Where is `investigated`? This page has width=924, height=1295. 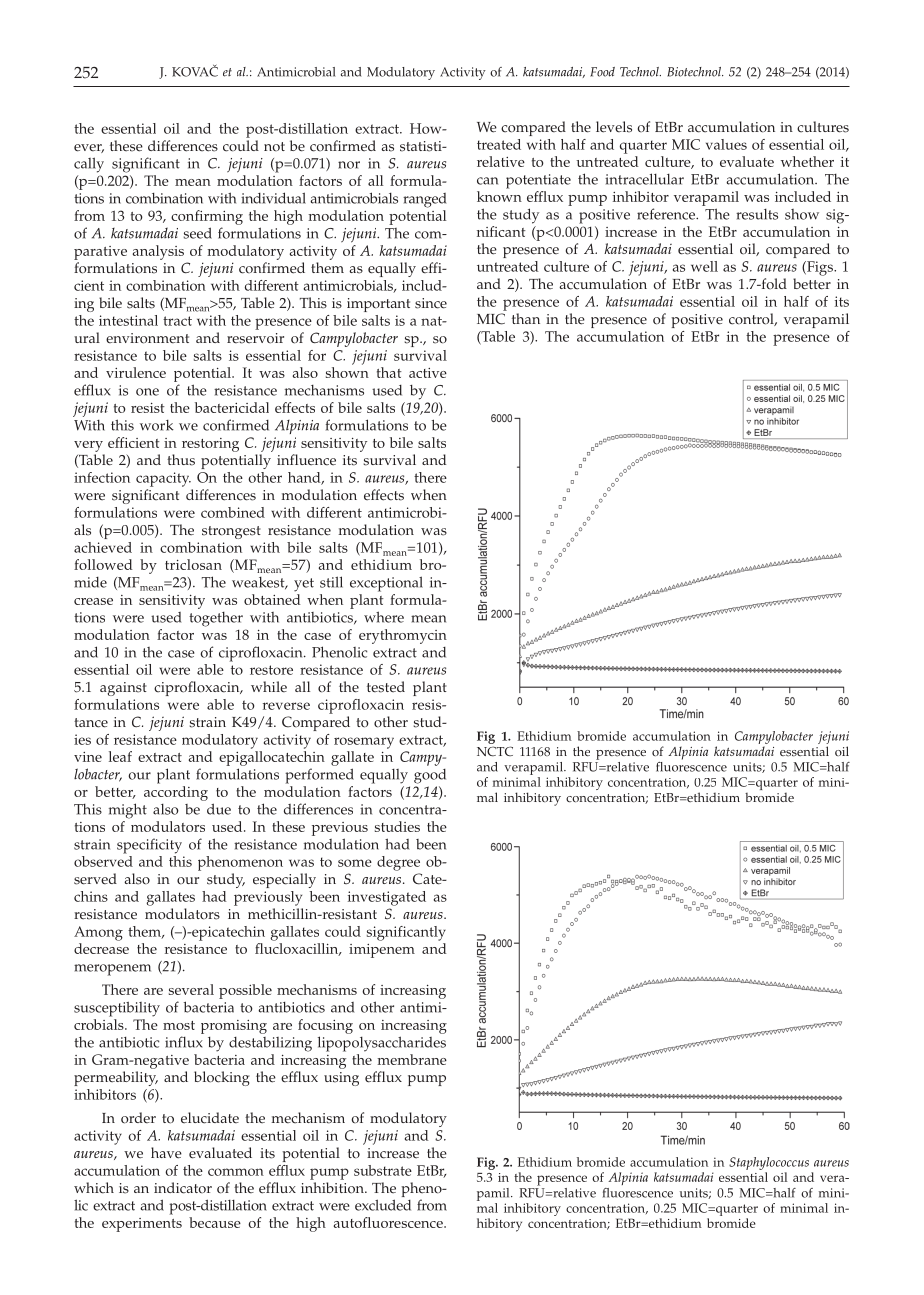 investigated is located at coordinates (387, 898).
